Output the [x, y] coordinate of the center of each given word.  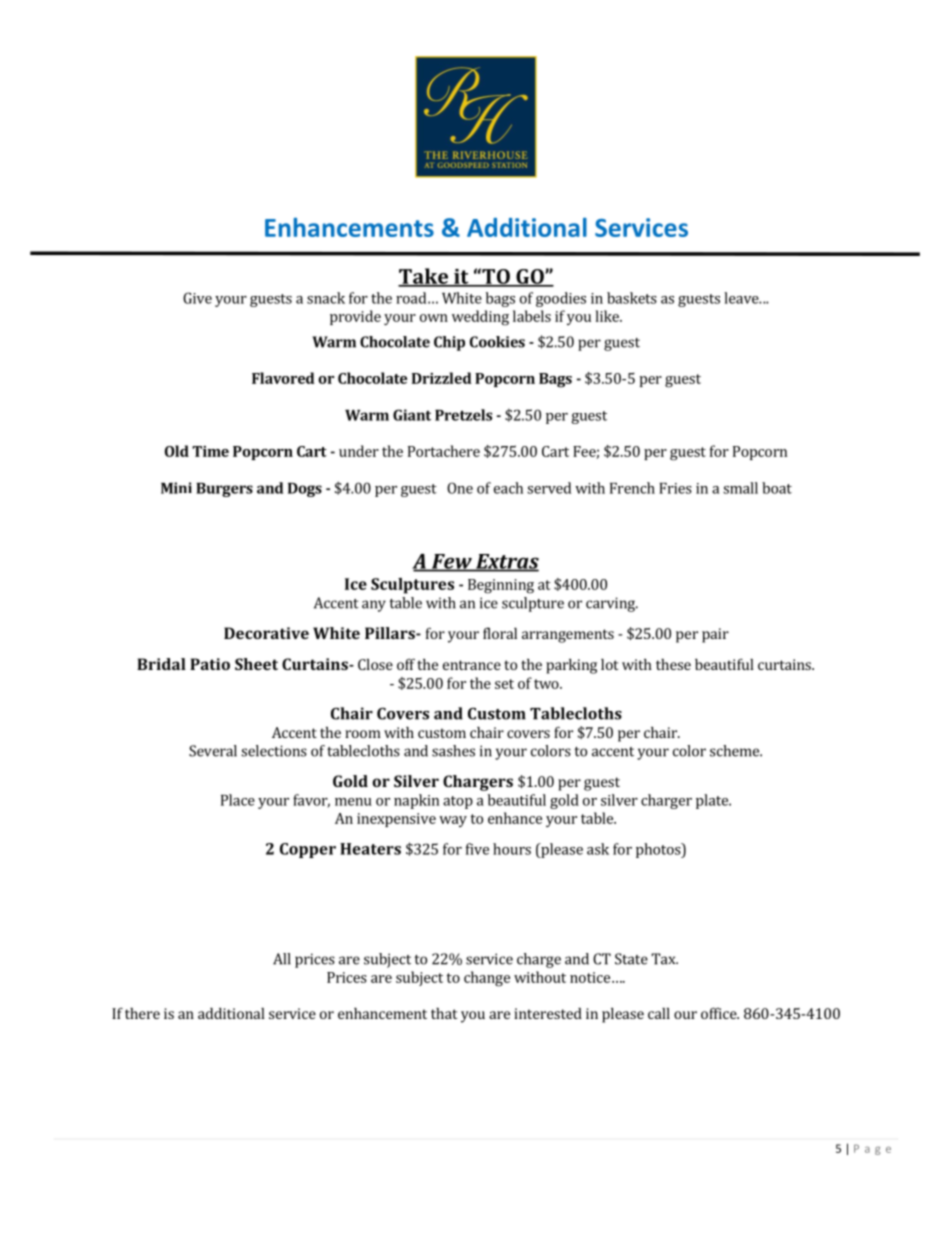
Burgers [224, 490]
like [608, 316]
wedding [480, 318]
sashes [453, 751]
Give [197, 298]
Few [451, 562]
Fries [675, 488]
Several [213, 751]
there [142, 1013]
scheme [735, 751]
